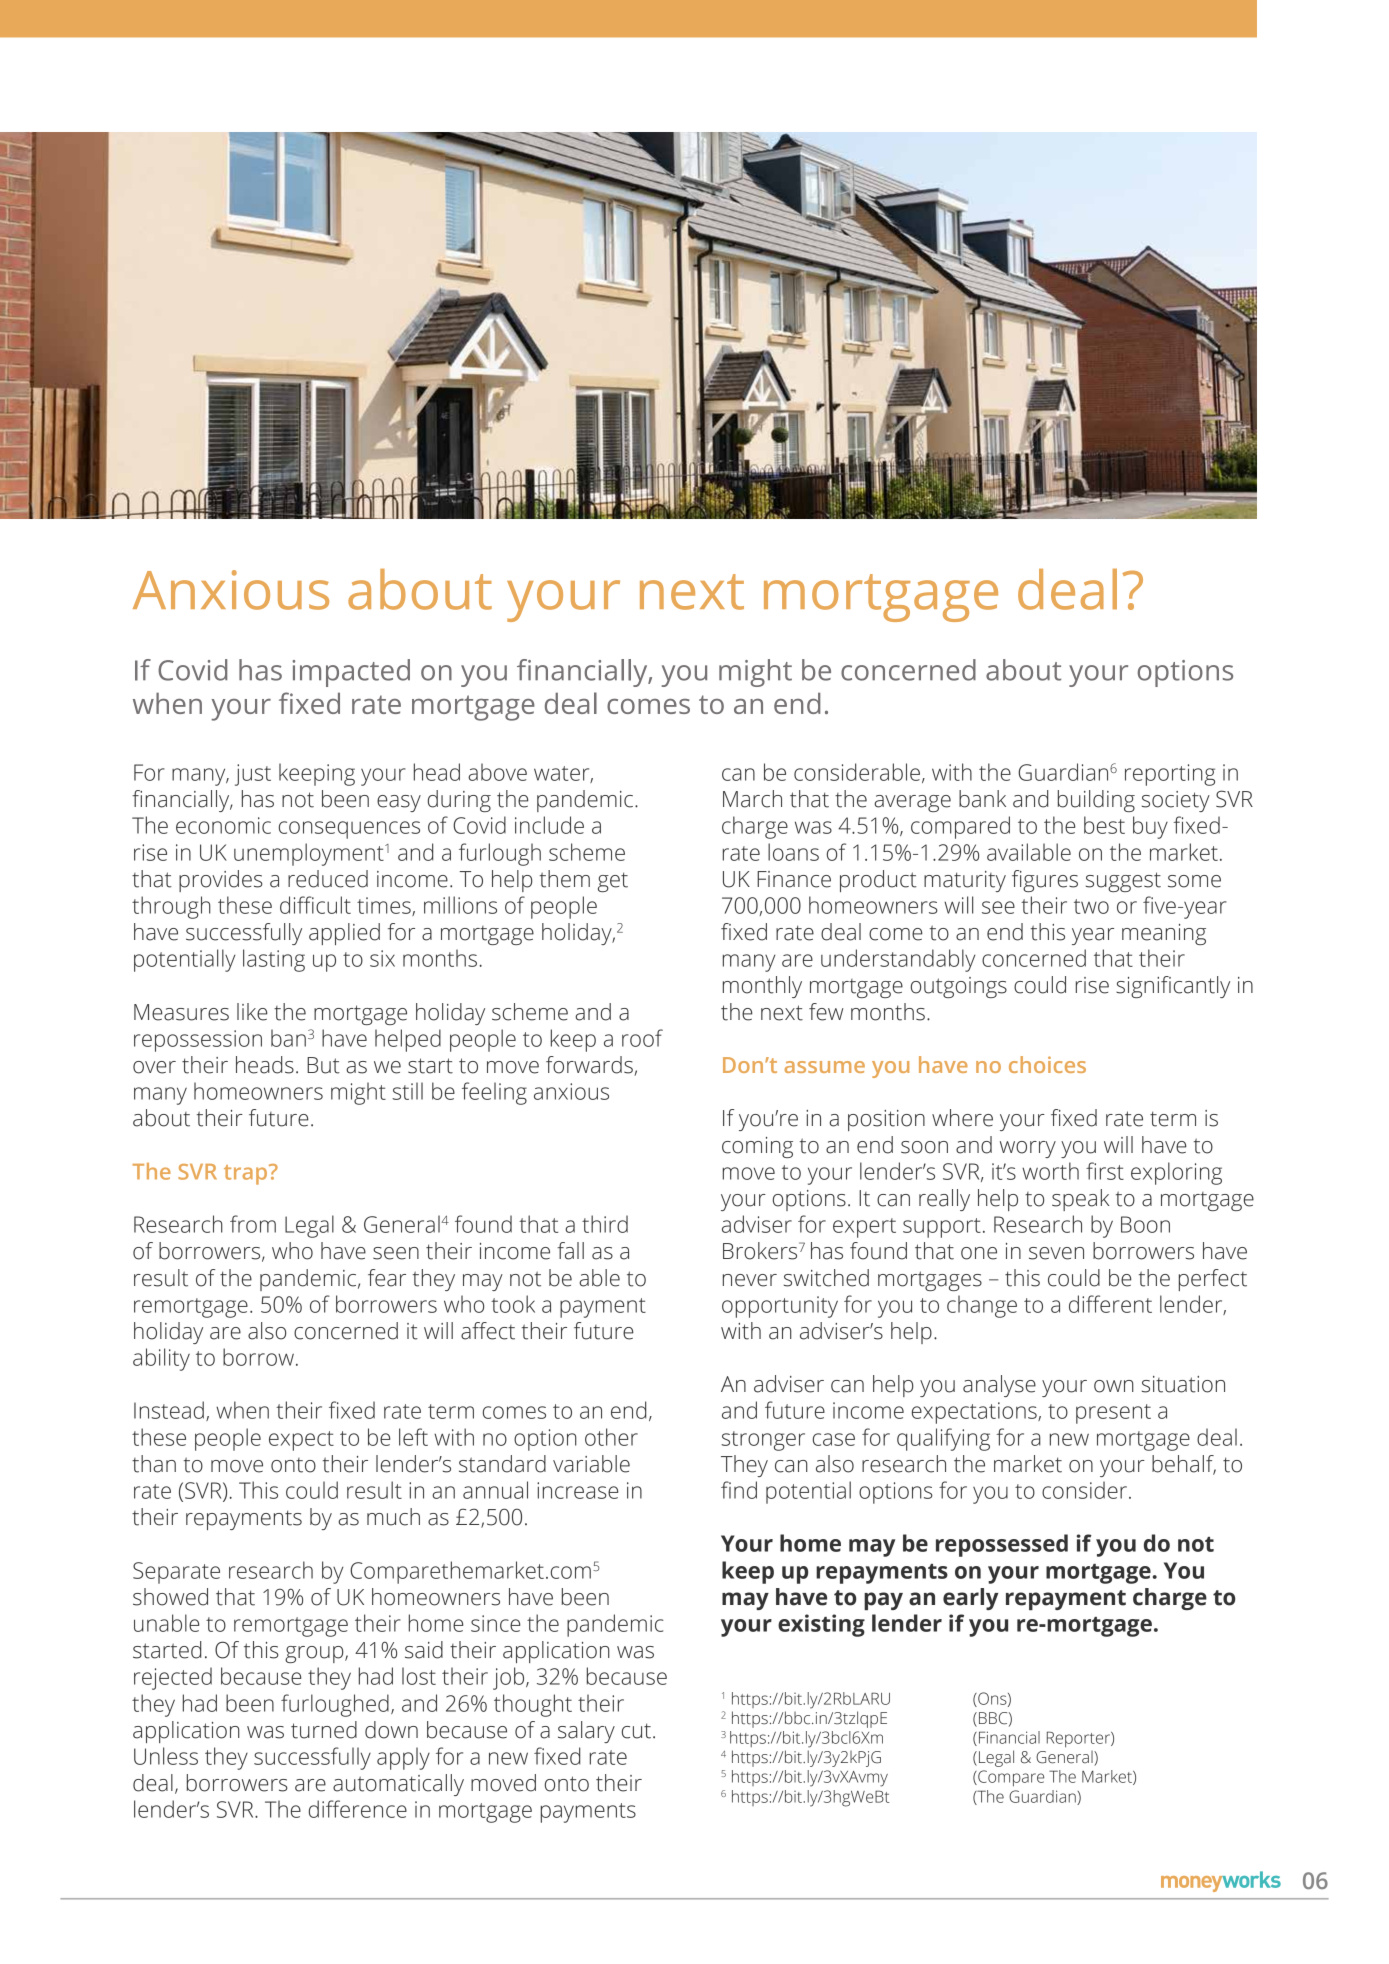 The image size is (1389, 1964). What do you see at coordinates (1056, 1253) in the page?
I see `seven` at bounding box center [1056, 1253].
